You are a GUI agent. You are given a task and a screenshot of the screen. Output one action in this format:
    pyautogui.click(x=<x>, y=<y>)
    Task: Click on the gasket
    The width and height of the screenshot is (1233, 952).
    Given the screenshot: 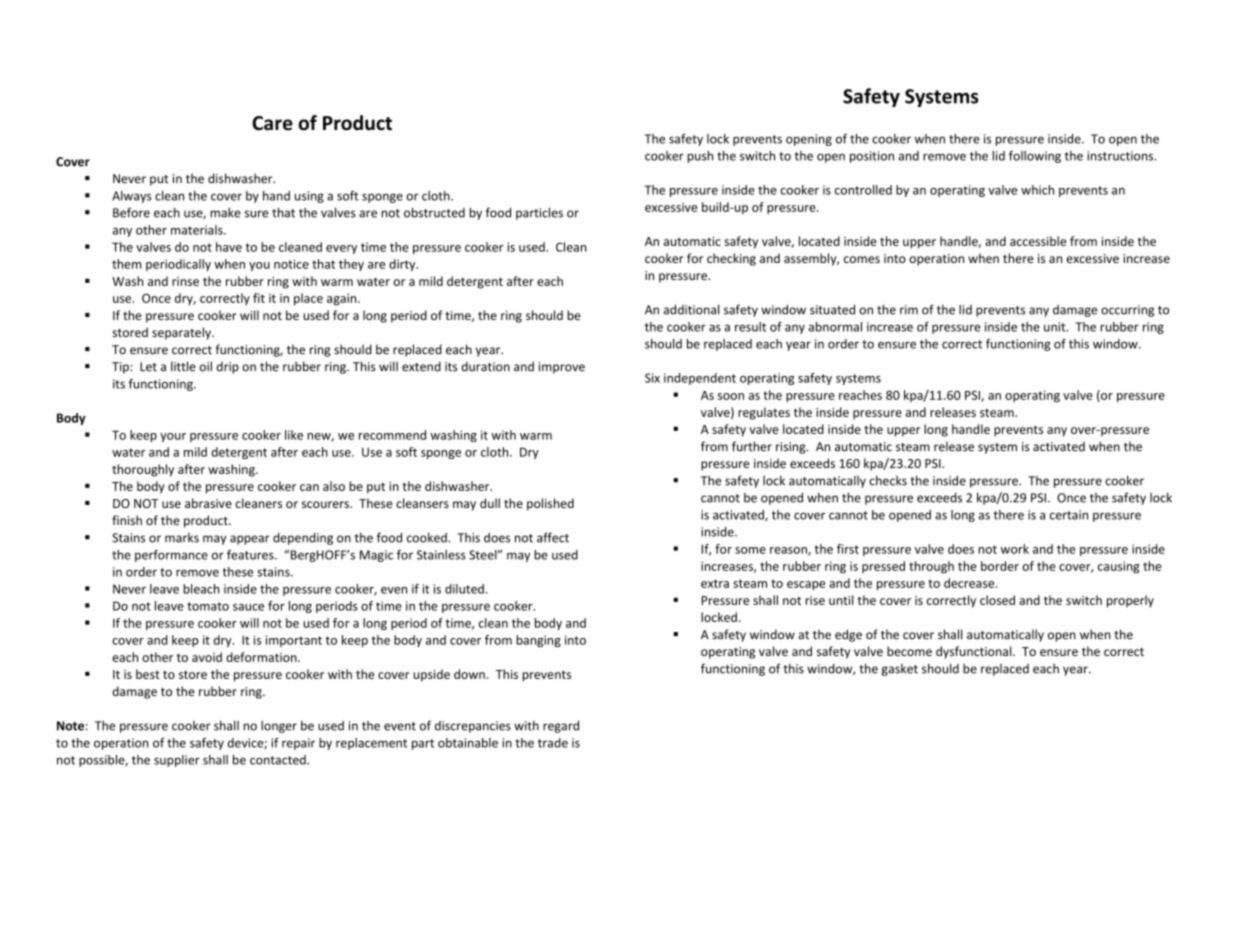 What is the action you would take?
    pyautogui.click(x=900, y=670)
